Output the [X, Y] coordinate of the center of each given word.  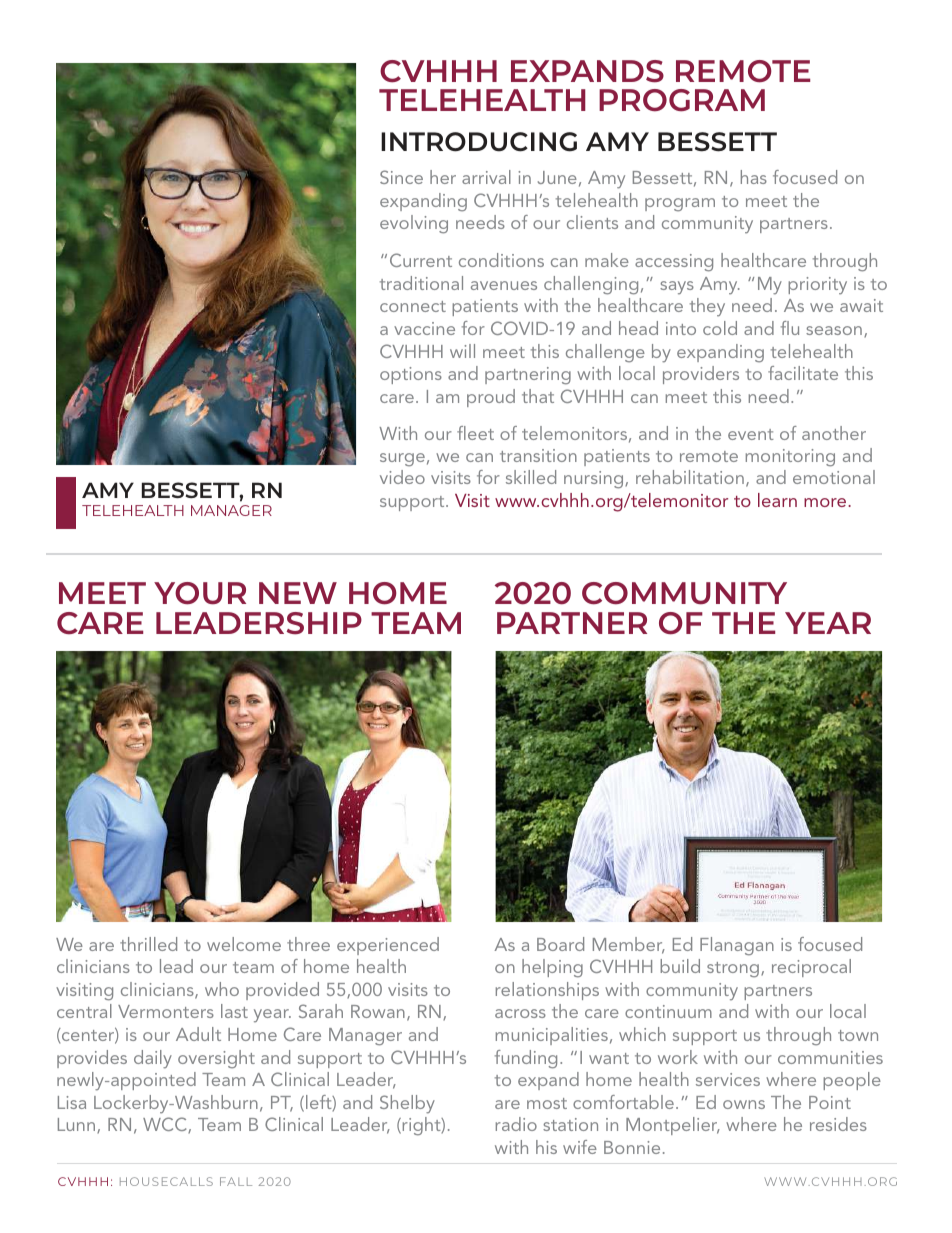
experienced [388, 946]
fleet [475, 433]
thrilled [148, 944]
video [402, 477]
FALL [236, 1181]
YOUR [200, 593]
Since [401, 177]
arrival [486, 177]
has [754, 177]
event [751, 434]
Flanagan [737, 946]
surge [402, 460]
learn [777, 500]
